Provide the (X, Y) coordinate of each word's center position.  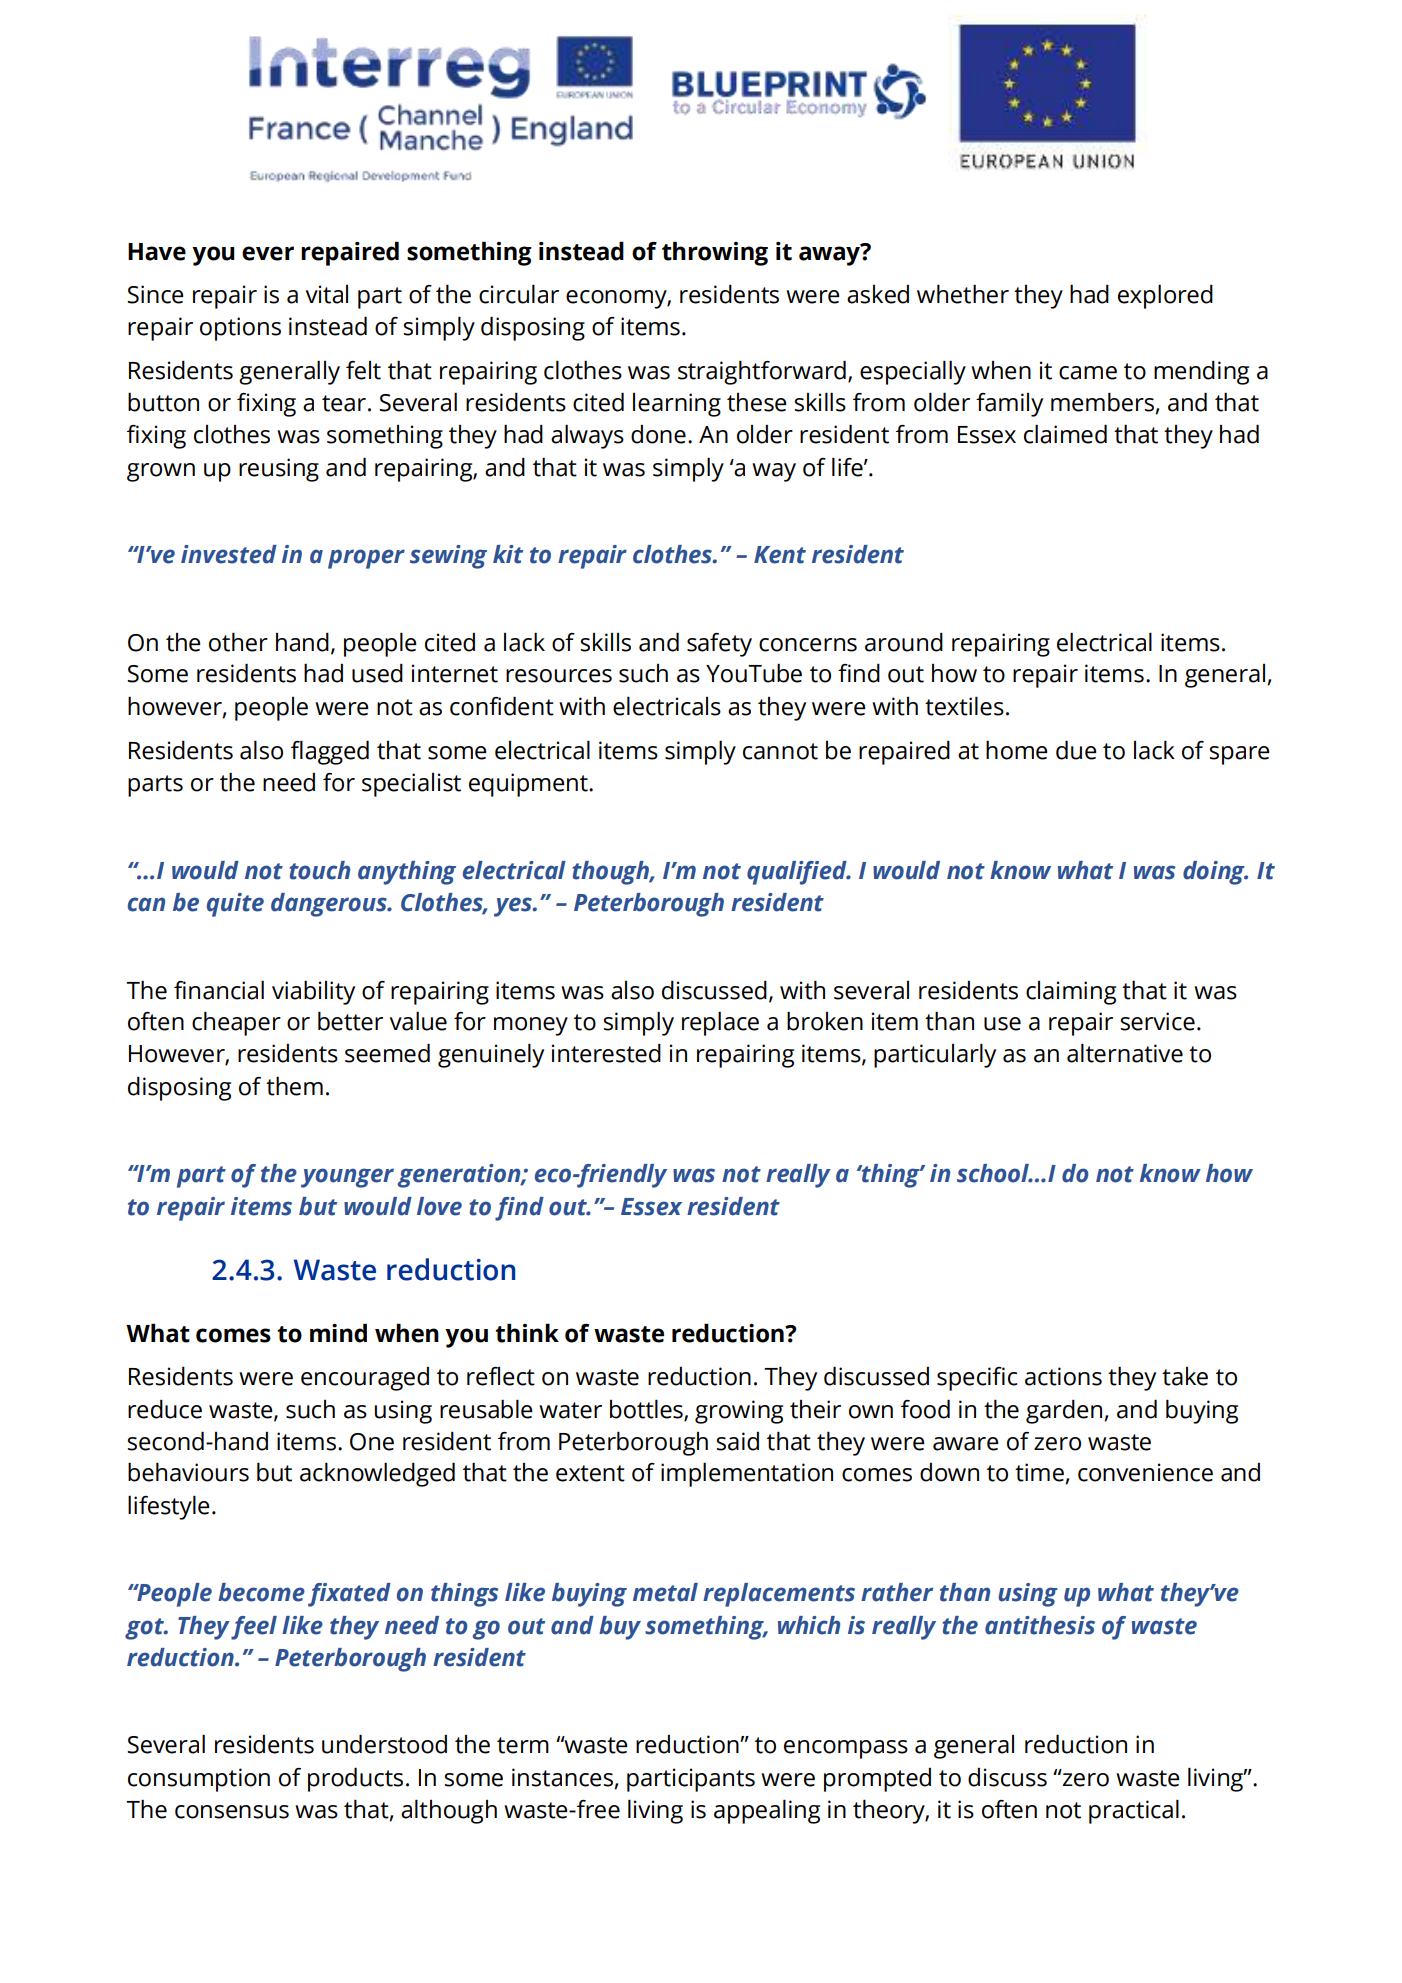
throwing (715, 253)
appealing (767, 1811)
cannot (780, 751)
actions (1063, 1376)
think (527, 1333)
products (355, 1779)
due (1076, 750)
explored (1165, 296)
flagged (330, 752)
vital (327, 294)
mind (338, 1333)
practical (1134, 1811)
